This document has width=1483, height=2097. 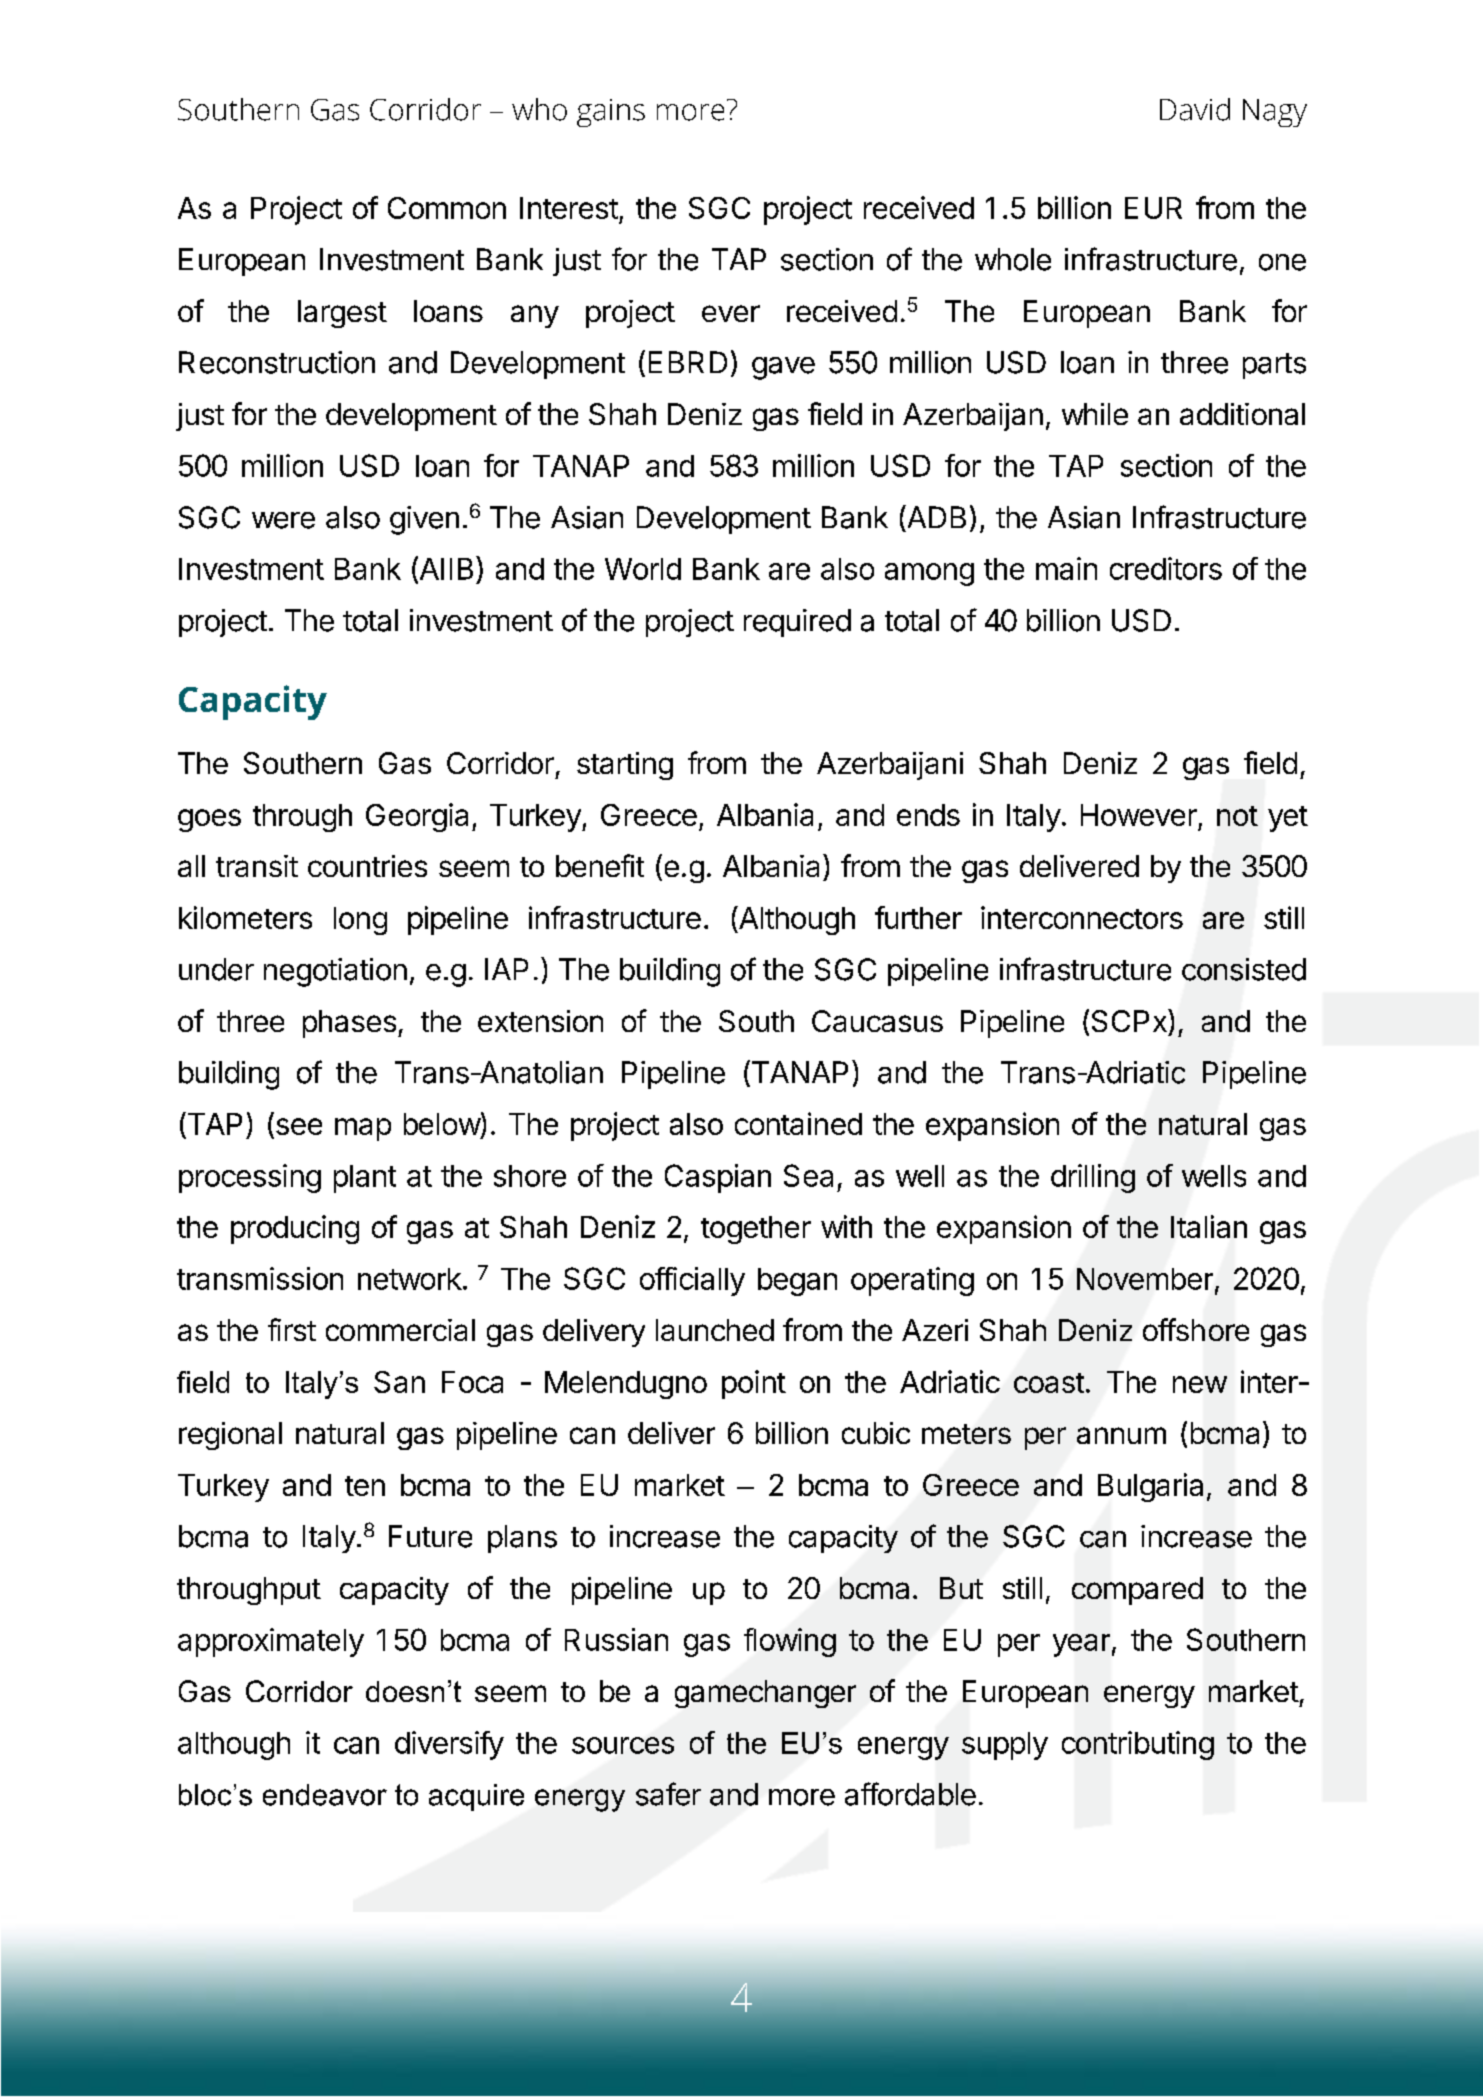 I want to click on endeavor, so click(x=325, y=1795).
